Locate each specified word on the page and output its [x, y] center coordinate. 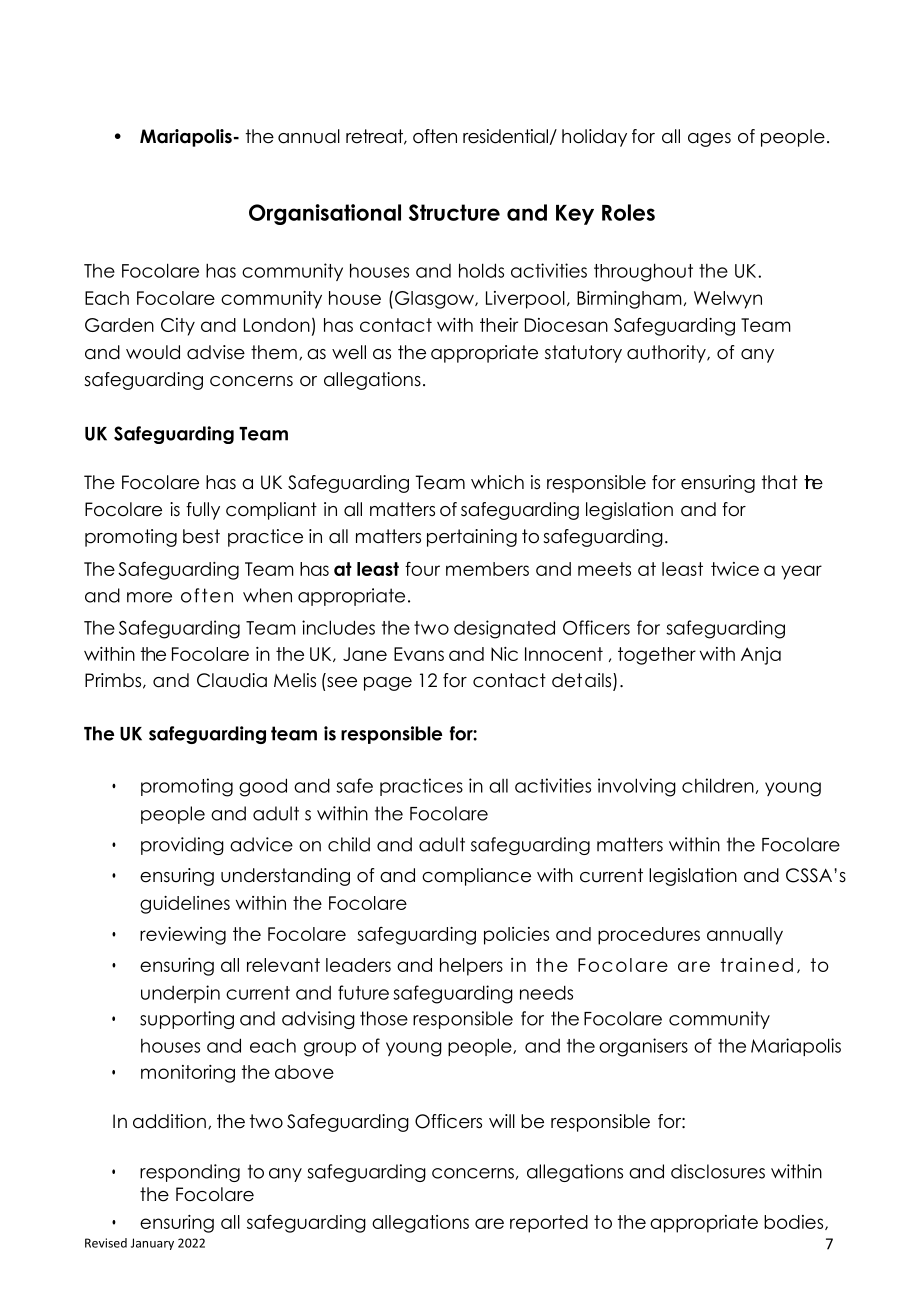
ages [709, 140]
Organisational [325, 214]
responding [190, 1173]
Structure [454, 212]
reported [549, 1224]
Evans [419, 654]
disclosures [718, 1171]
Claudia [232, 680]
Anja [761, 656]
